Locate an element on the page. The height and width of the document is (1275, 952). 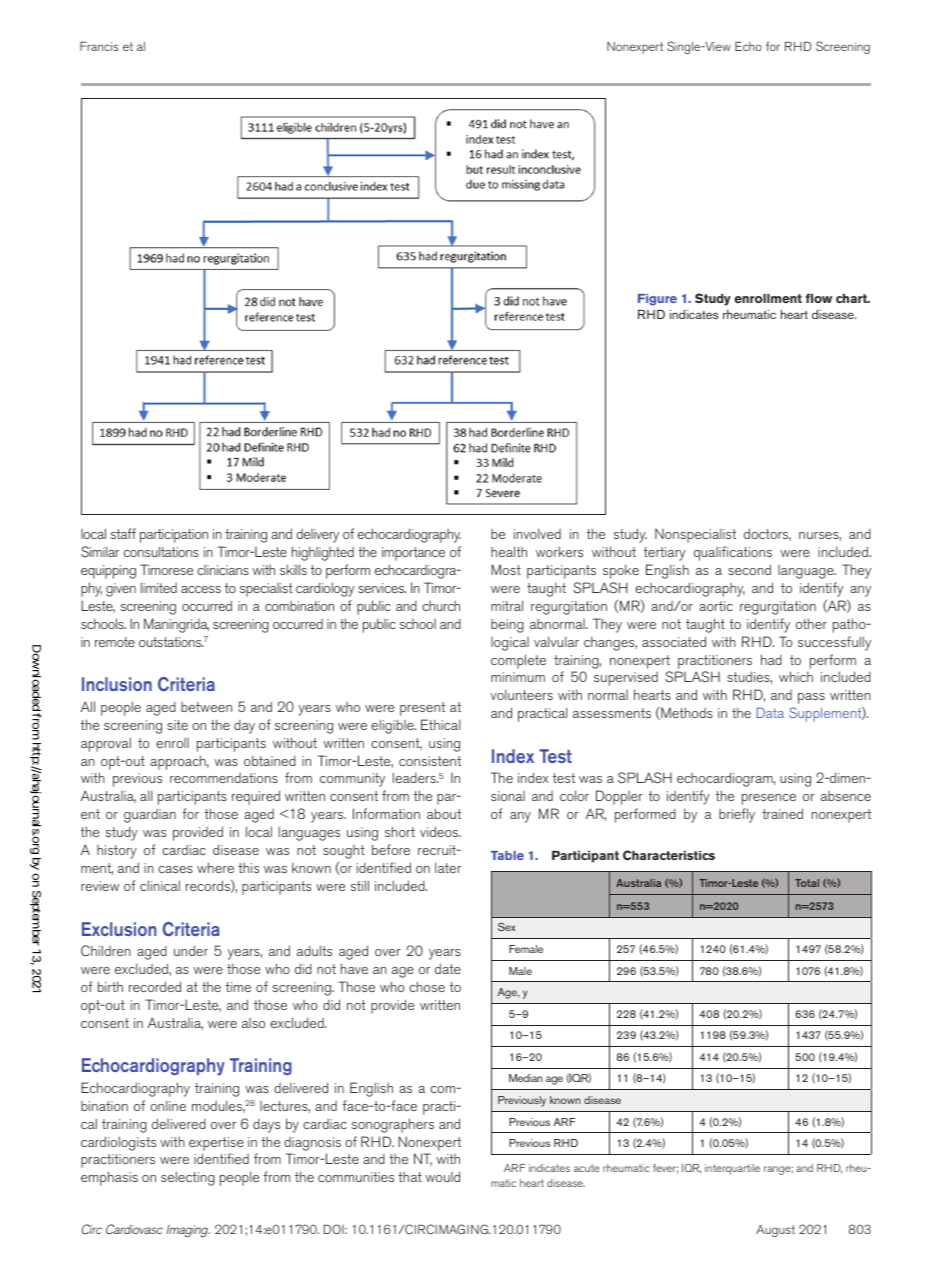
Figure is located at coordinates (657, 300).
